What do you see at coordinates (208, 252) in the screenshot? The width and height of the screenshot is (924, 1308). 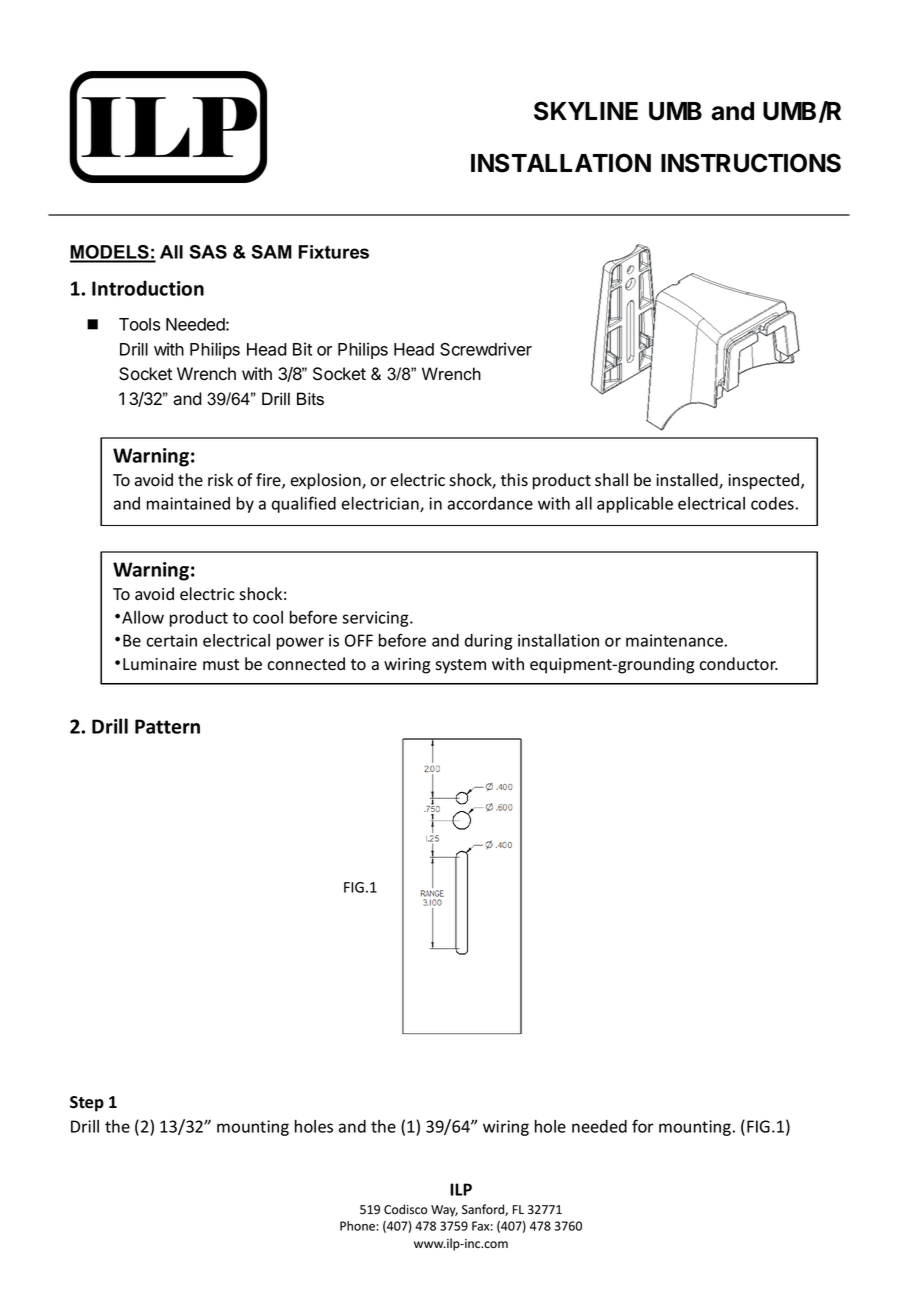 I see `SAS` at bounding box center [208, 252].
